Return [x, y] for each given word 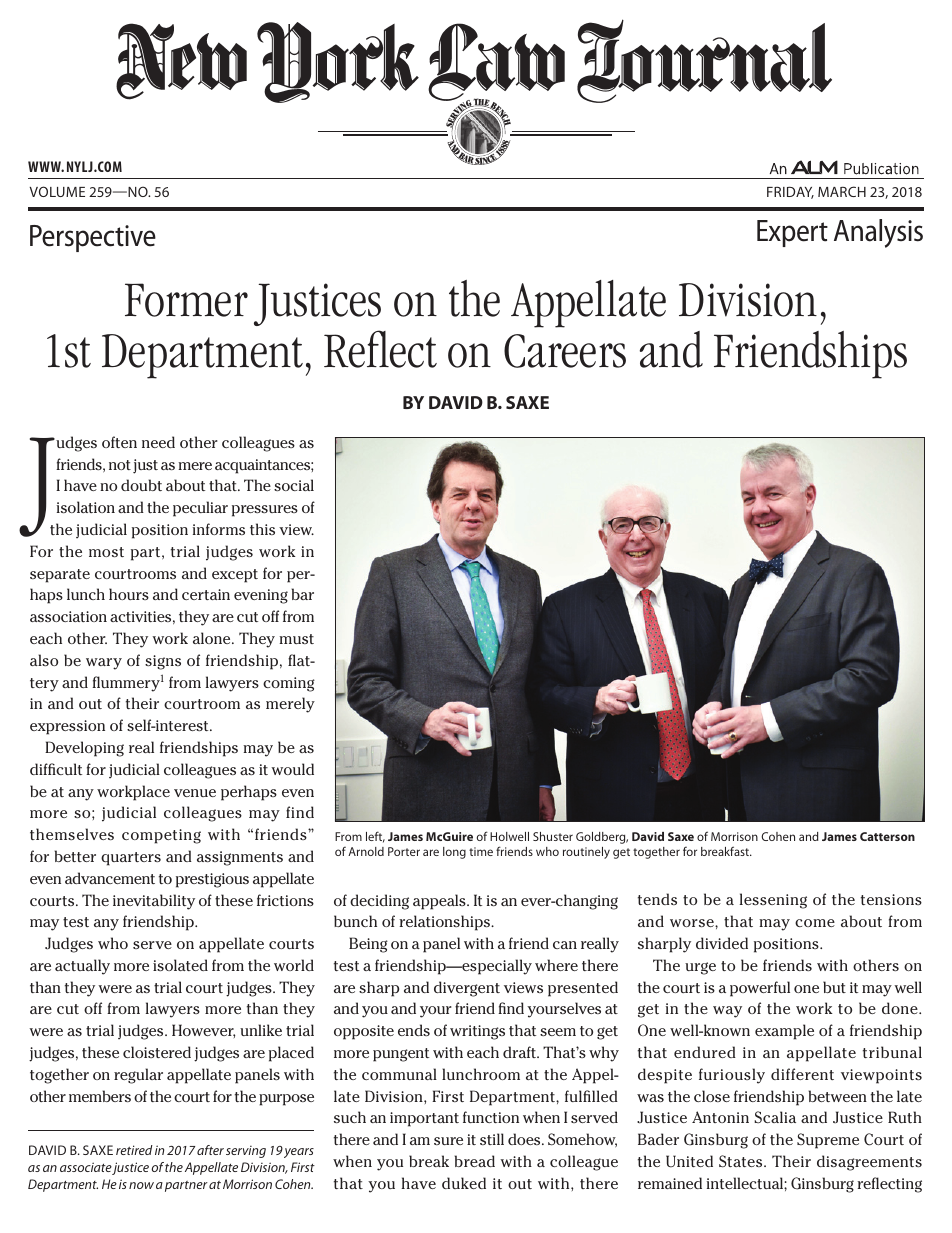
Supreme [828, 1141]
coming [289, 684]
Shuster [553, 836]
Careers [565, 351]
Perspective [93, 238]
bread [475, 1161]
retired [134, 1150]
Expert [792, 233]
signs [163, 662]
